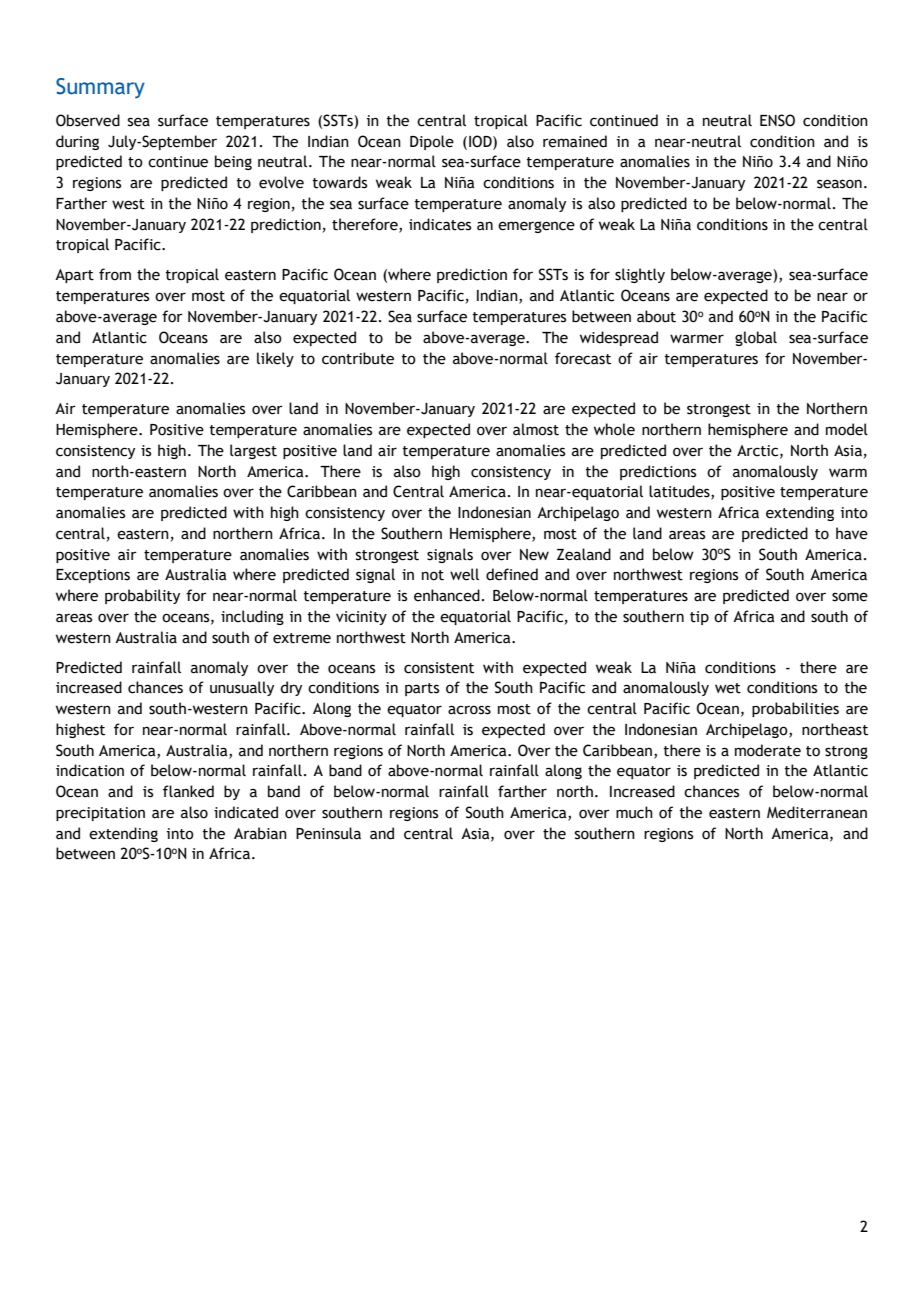 Image resolution: width=924 pixels, height=1308 pixels. I want to click on flanked, so click(188, 791).
